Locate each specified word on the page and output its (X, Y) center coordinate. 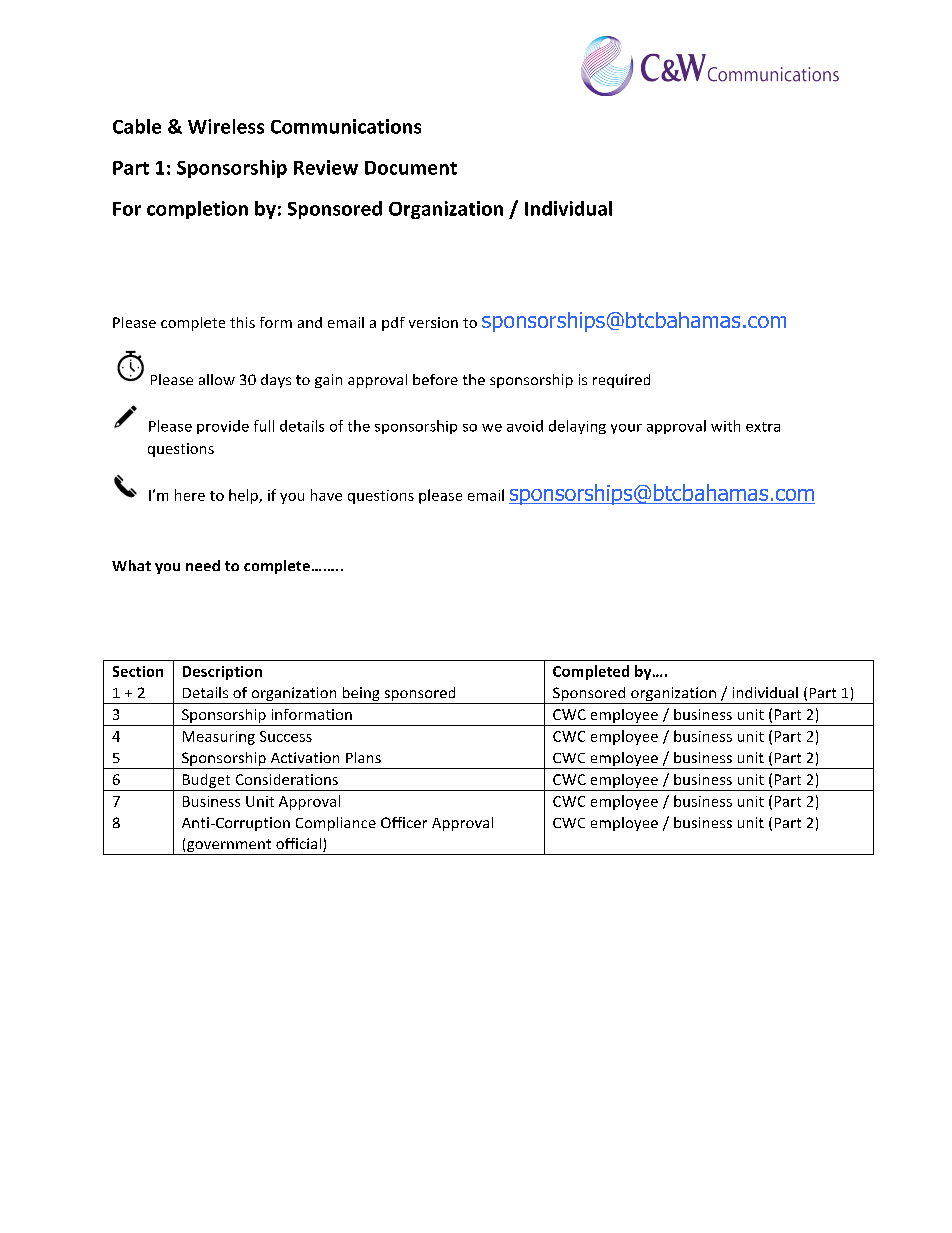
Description (222, 673)
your (626, 429)
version (433, 322)
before (435, 379)
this (242, 322)
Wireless (226, 126)
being (361, 695)
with (725, 426)
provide (223, 427)
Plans (363, 757)
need (203, 565)
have (326, 495)
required (621, 381)
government (229, 847)
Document (411, 168)
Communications (346, 126)
